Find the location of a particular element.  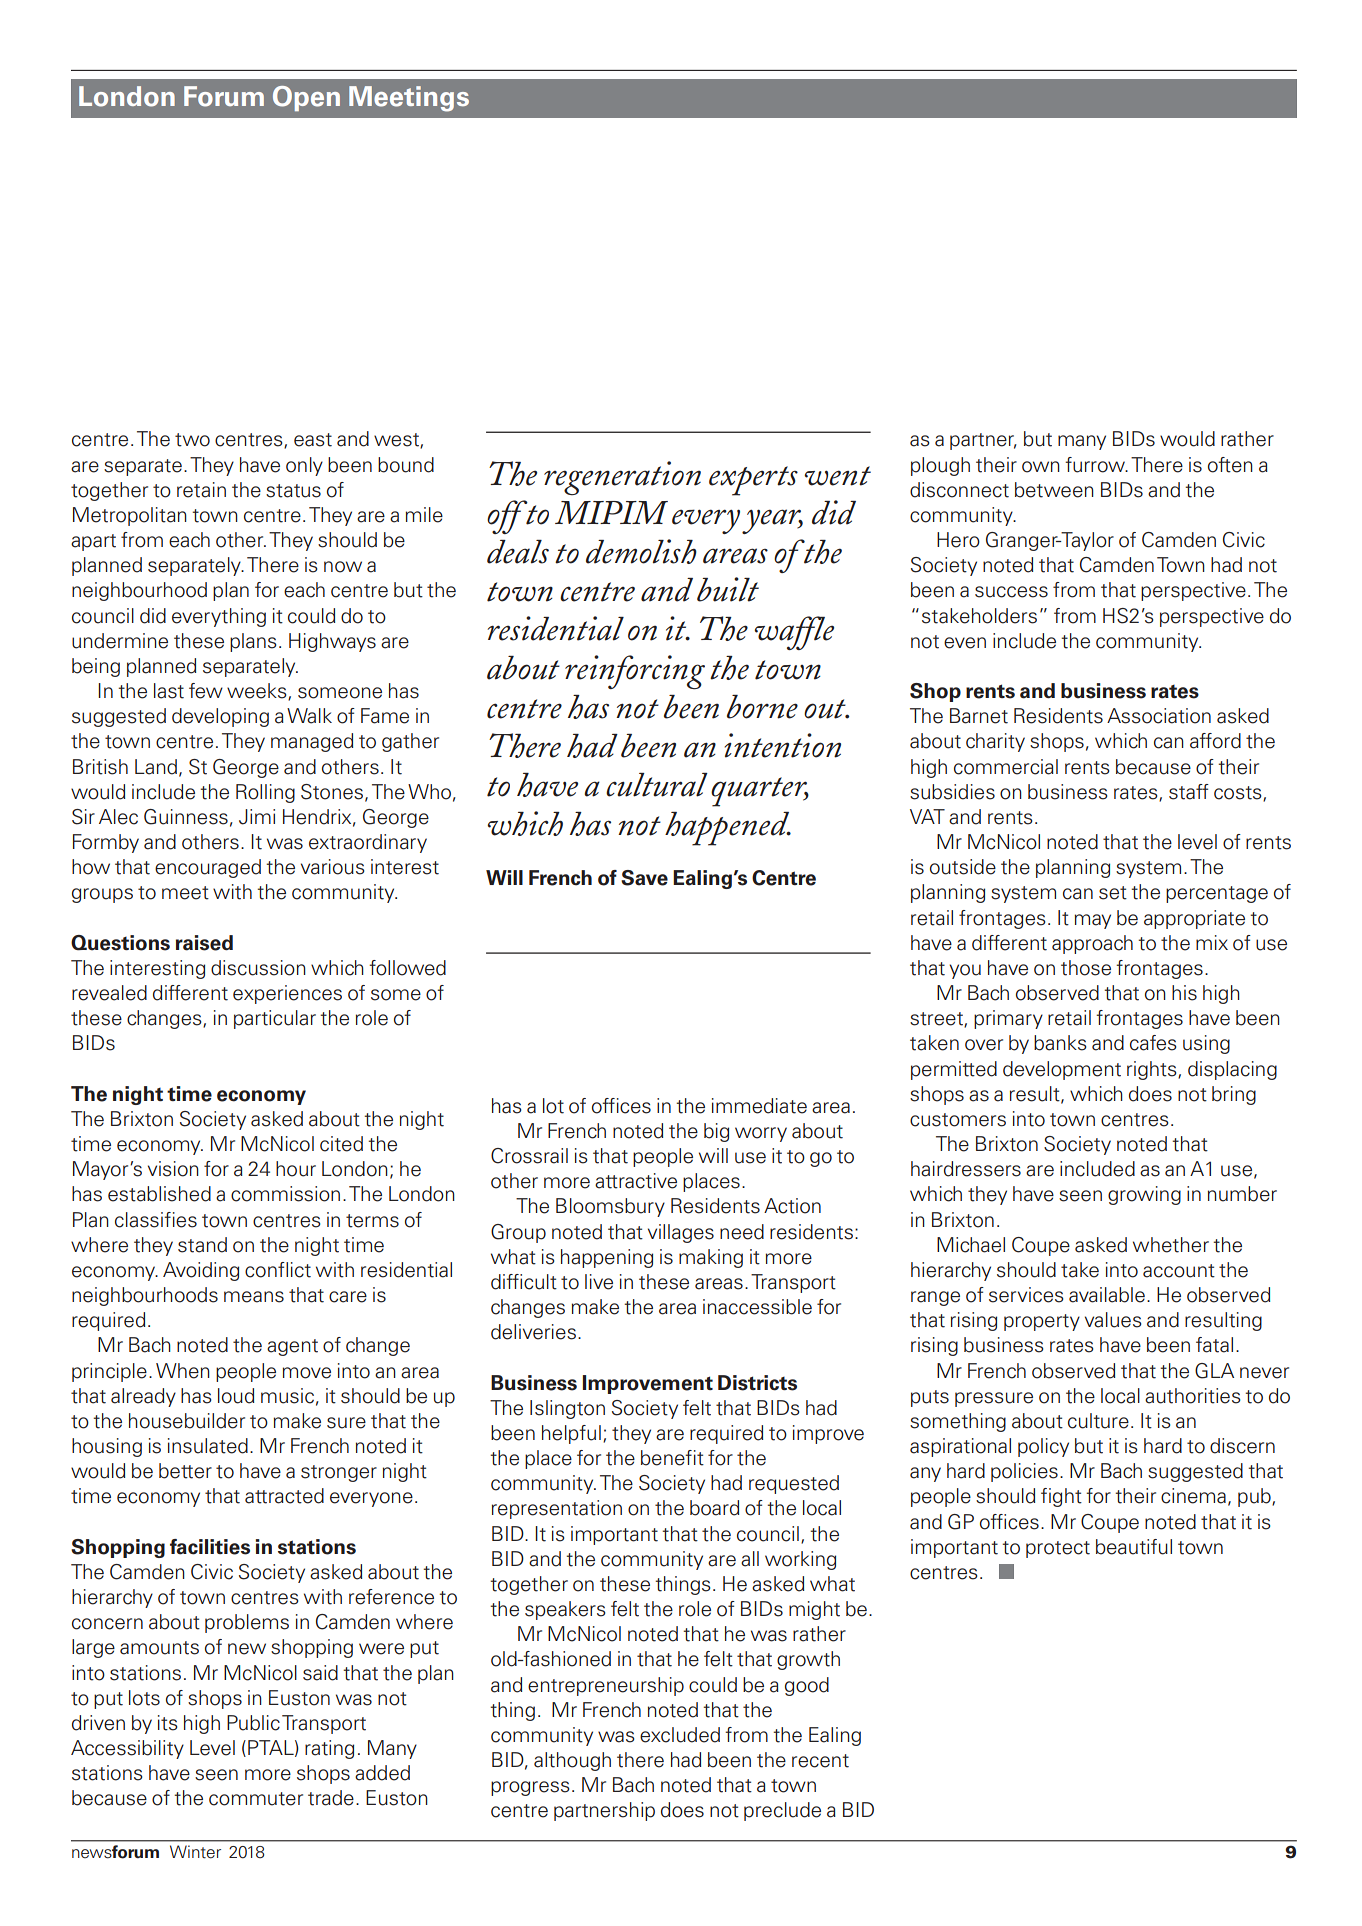

furrow is located at coordinates (1096, 465).
